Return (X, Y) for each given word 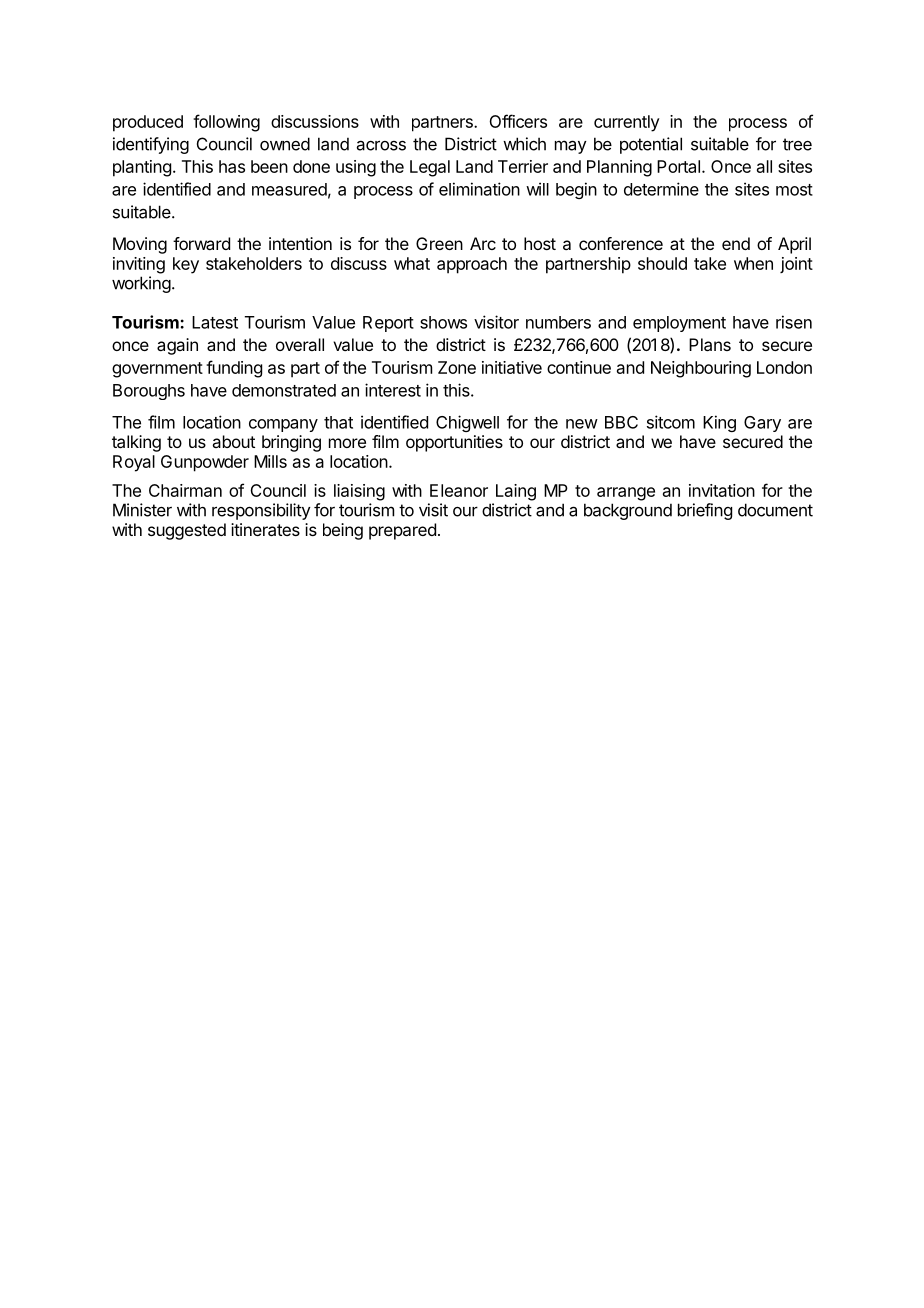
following (226, 123)
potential (651, 145)
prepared (402, 531)
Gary (762, 424)
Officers (518, 121)
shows (443, 322)
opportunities (454, 443)
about (233, 441)
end (736, 243)
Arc (483, 243)
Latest (215, 322)
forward (201, 243)
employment (679, 324)
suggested (187, 531)
